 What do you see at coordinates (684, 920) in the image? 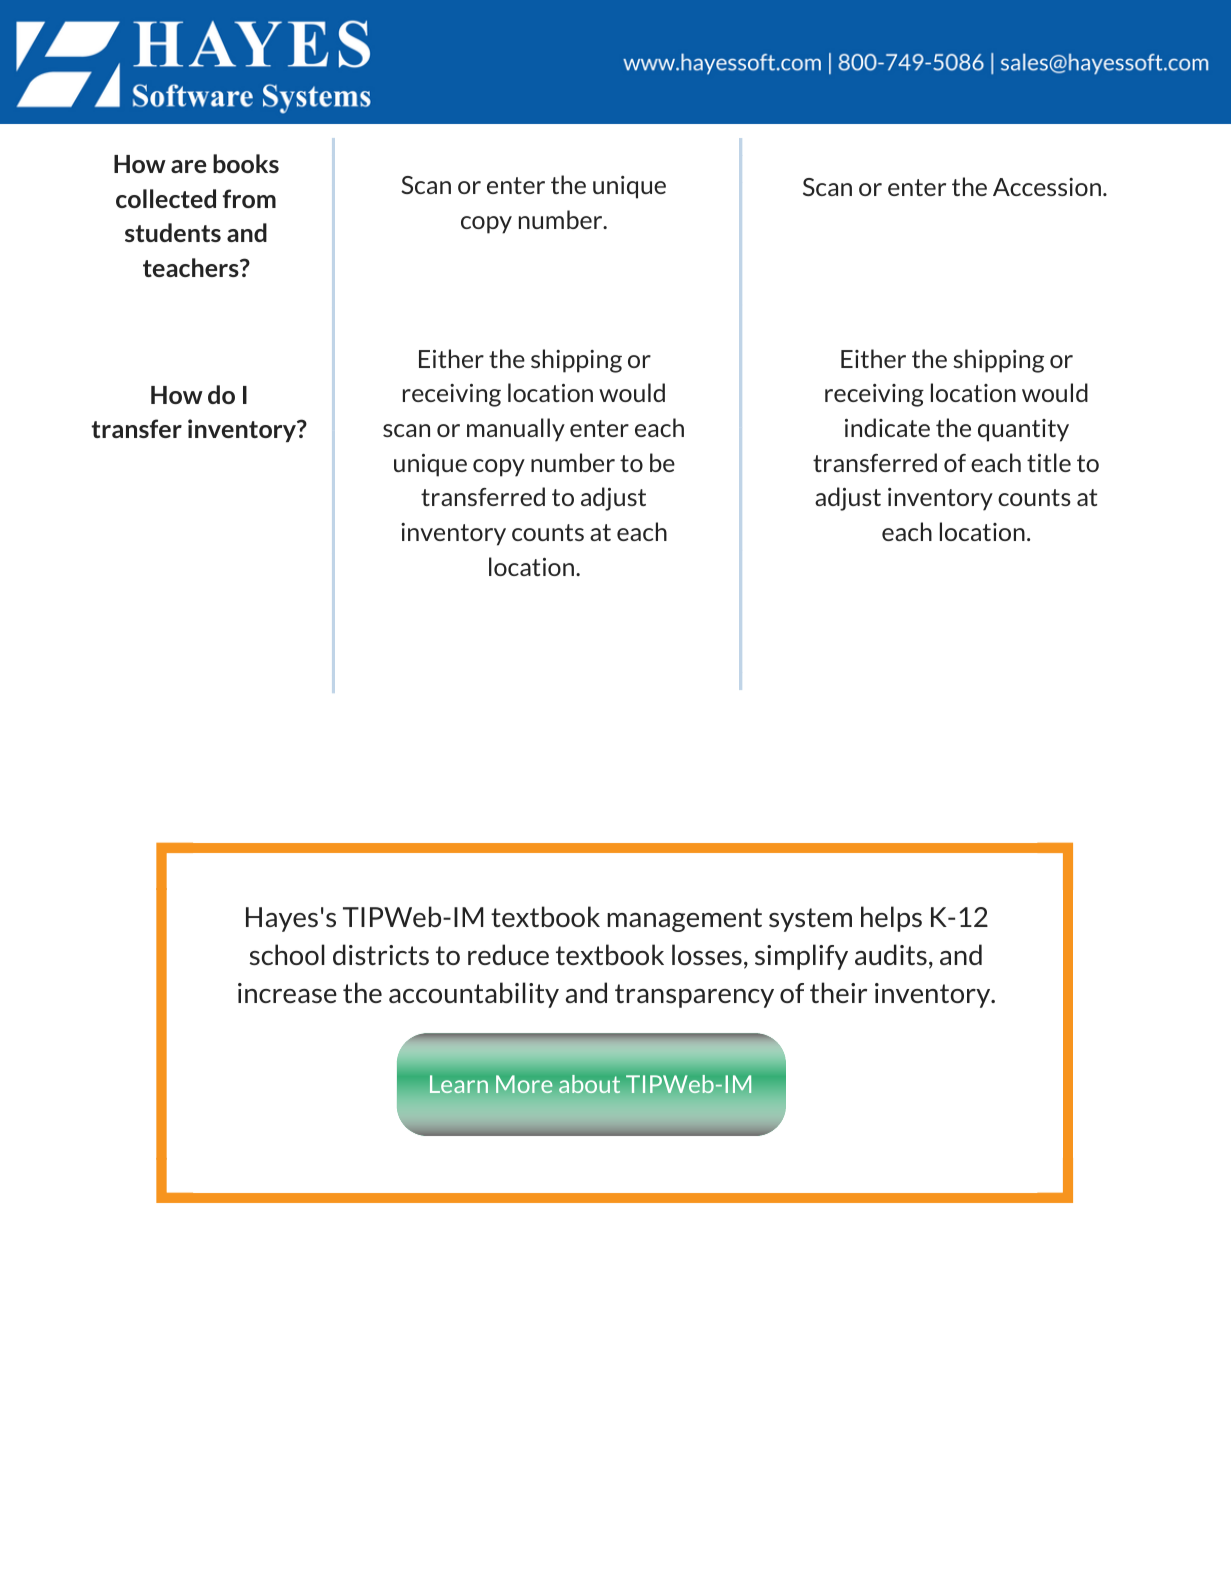
I see `management` at bounding box center [684, 920].
